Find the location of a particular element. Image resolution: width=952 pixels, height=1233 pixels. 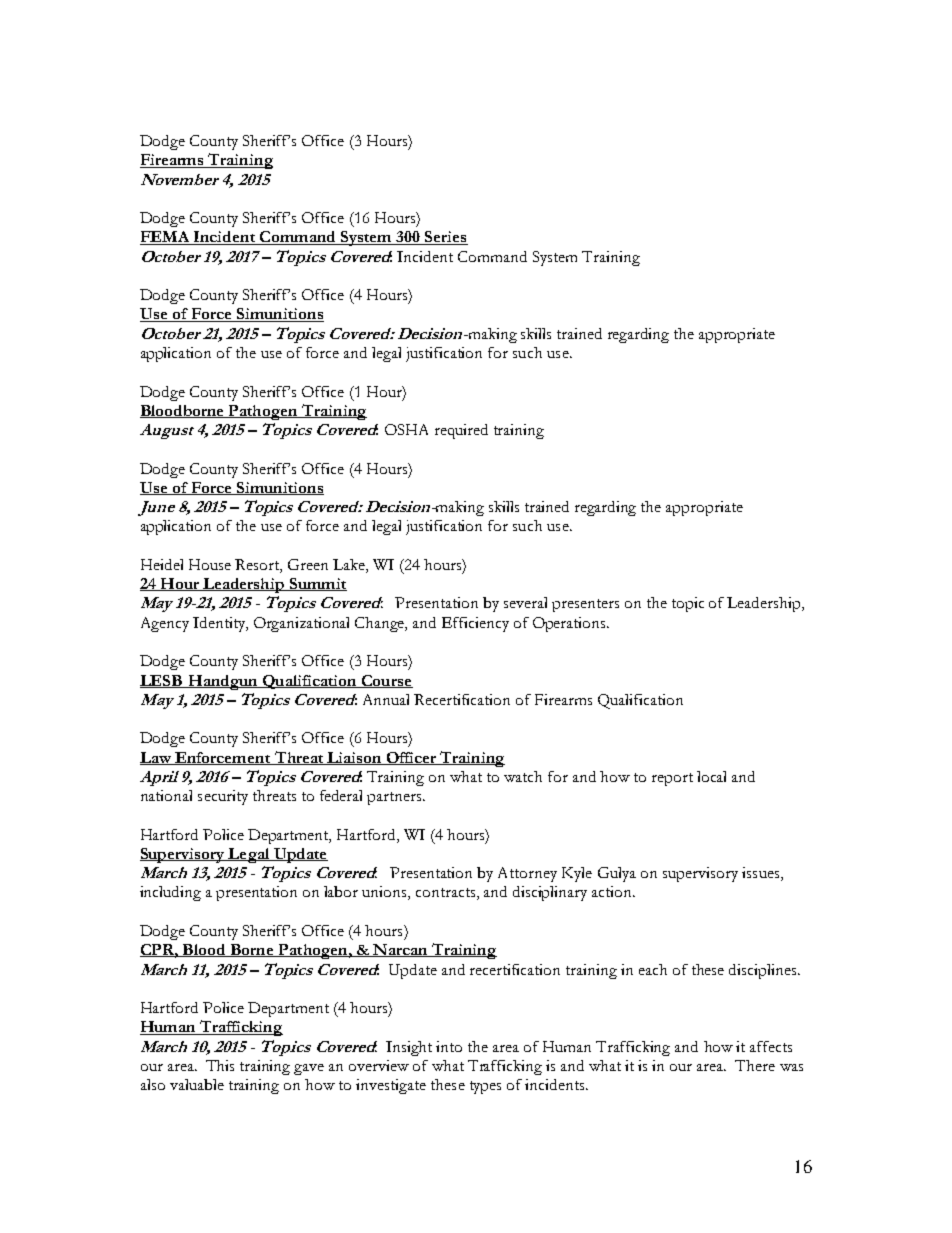

issues is located at coordinates (762, 874).
